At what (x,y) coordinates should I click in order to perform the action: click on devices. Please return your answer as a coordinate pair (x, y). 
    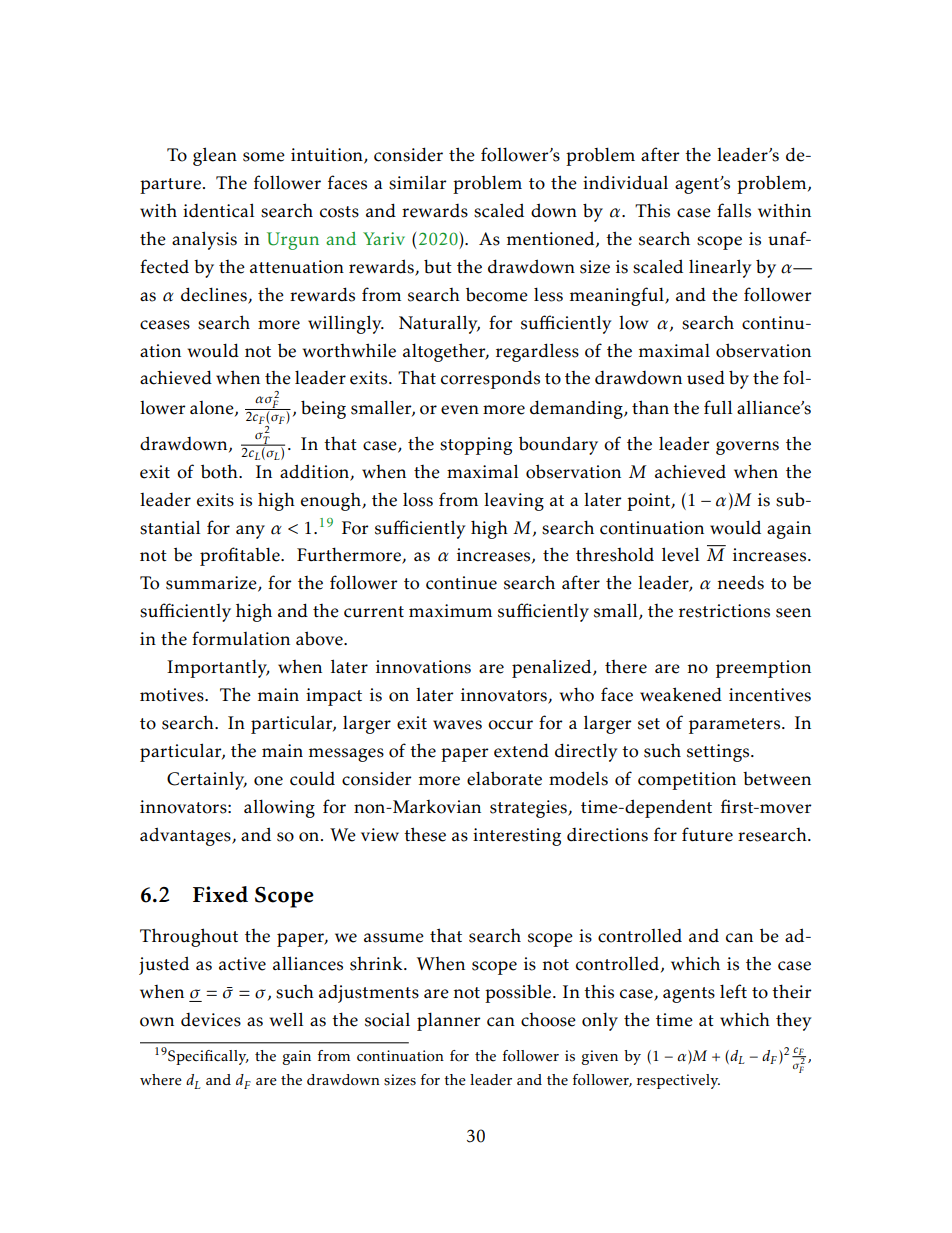
    Looking at the image, I should click on (211, 1020).
